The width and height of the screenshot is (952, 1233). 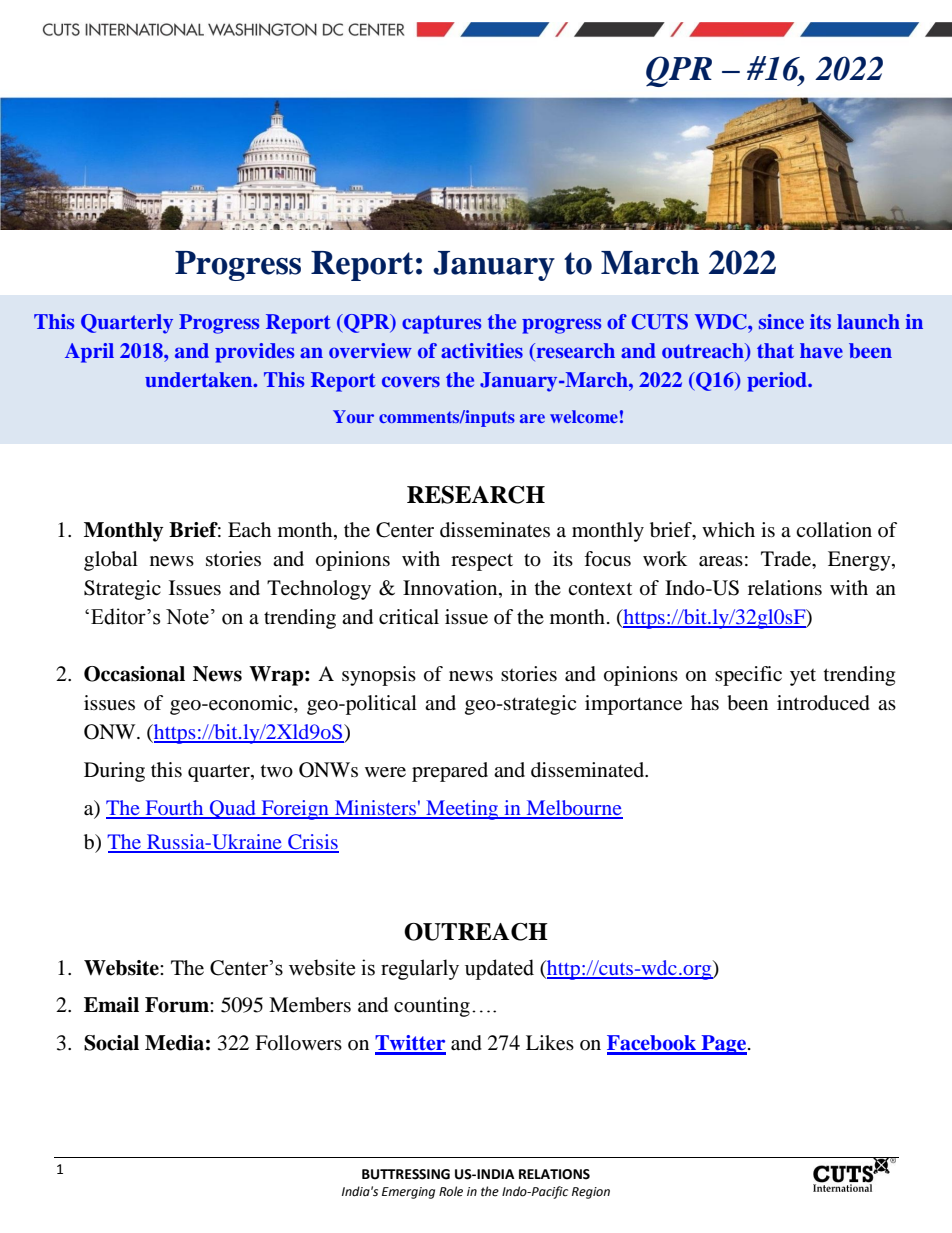 What do you see at coordinates (450, 772) in the screenshot?
I see `prepared` at bounding box center [450, 772].
